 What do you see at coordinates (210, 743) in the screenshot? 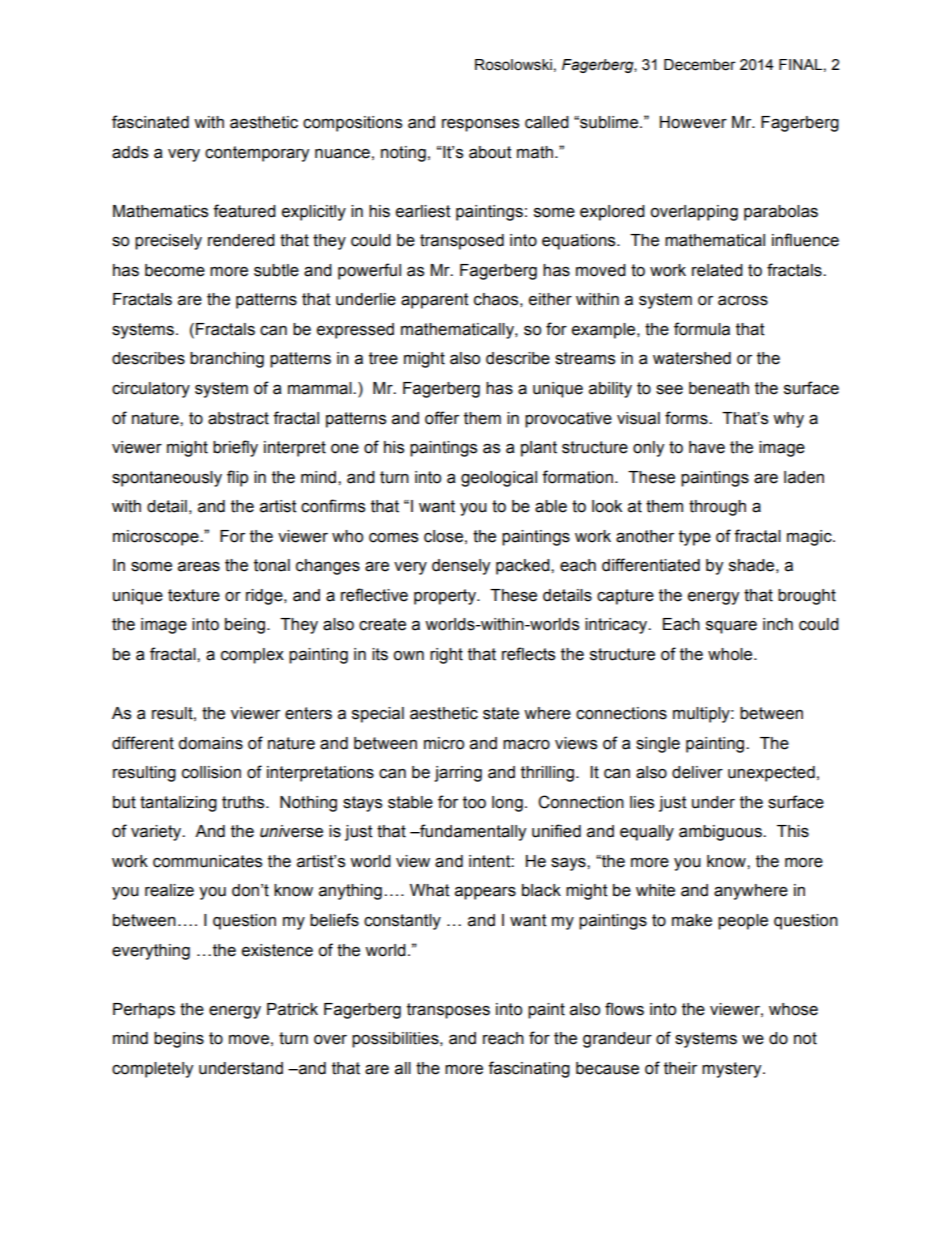
I see `domains` at bounding box center [210, 743].
